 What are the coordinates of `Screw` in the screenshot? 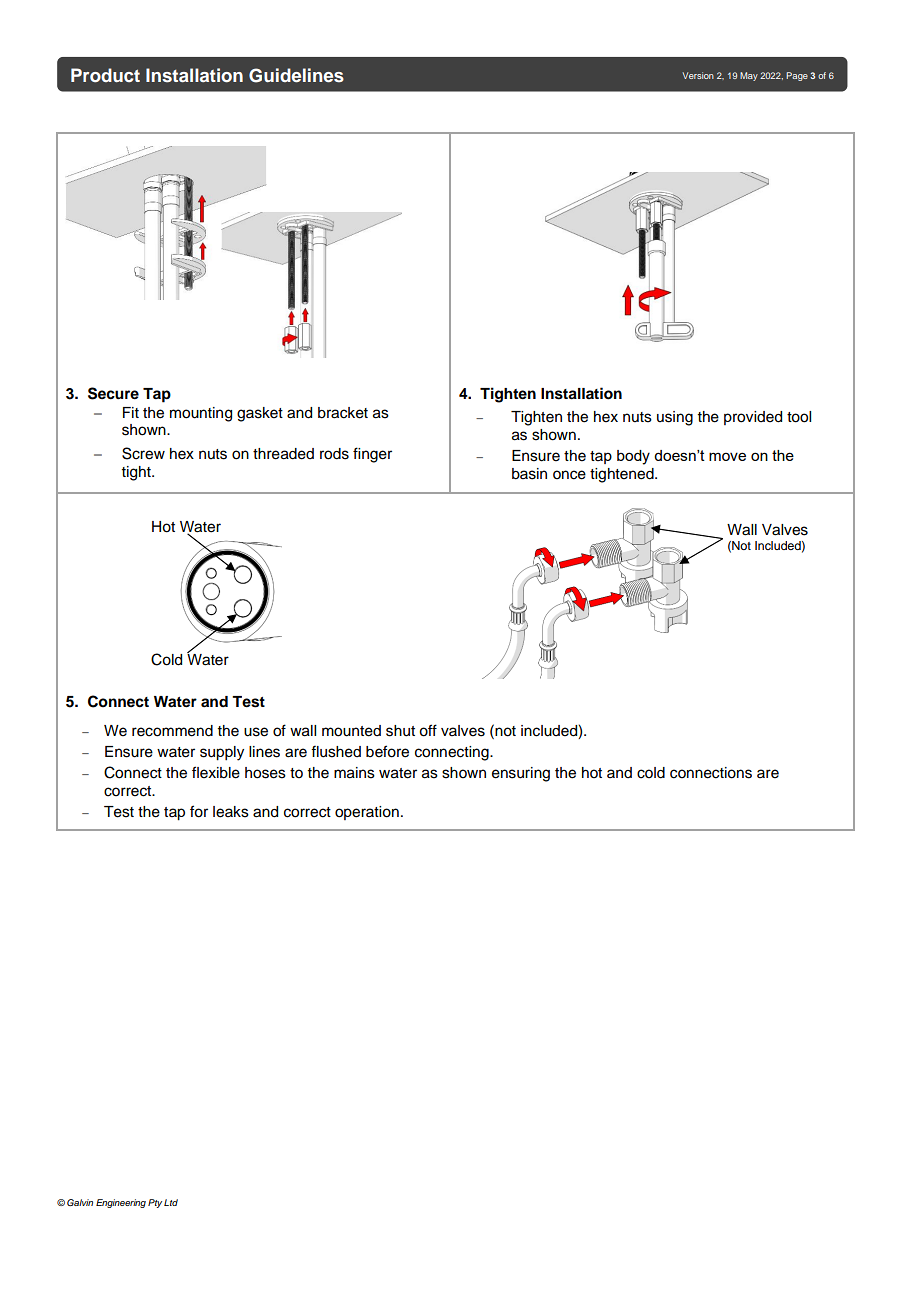 It's located at (143, 453).
